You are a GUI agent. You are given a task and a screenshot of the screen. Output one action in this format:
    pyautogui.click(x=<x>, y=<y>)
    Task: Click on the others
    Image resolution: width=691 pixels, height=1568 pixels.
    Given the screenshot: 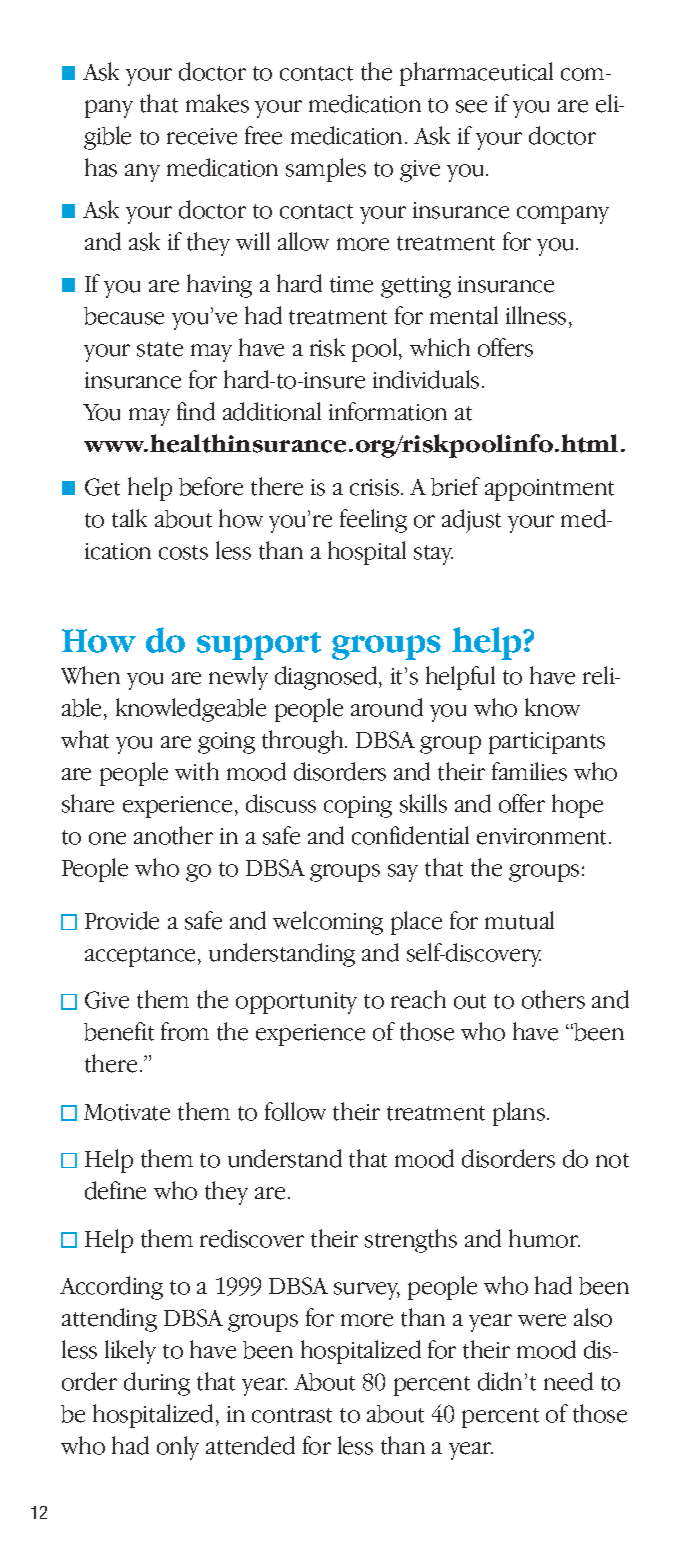 What is the action you would take?
    pyautogui.click(x=553, y=999)
